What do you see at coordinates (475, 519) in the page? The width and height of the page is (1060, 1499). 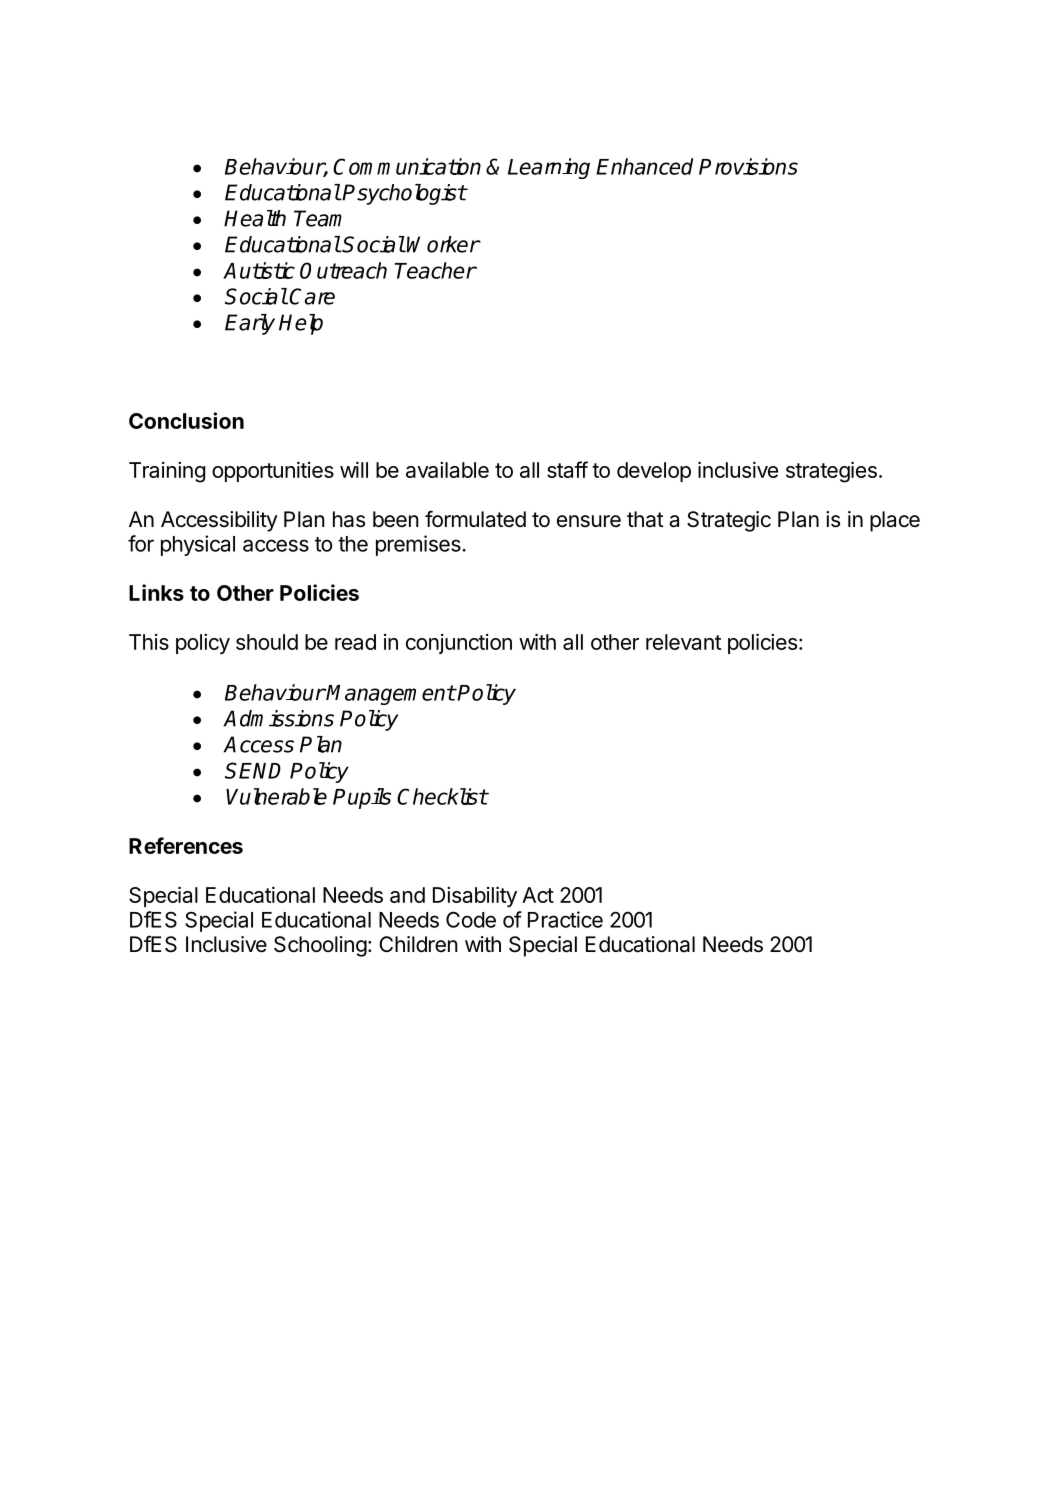 I see `formulated` at bounding box center [475, 519].
